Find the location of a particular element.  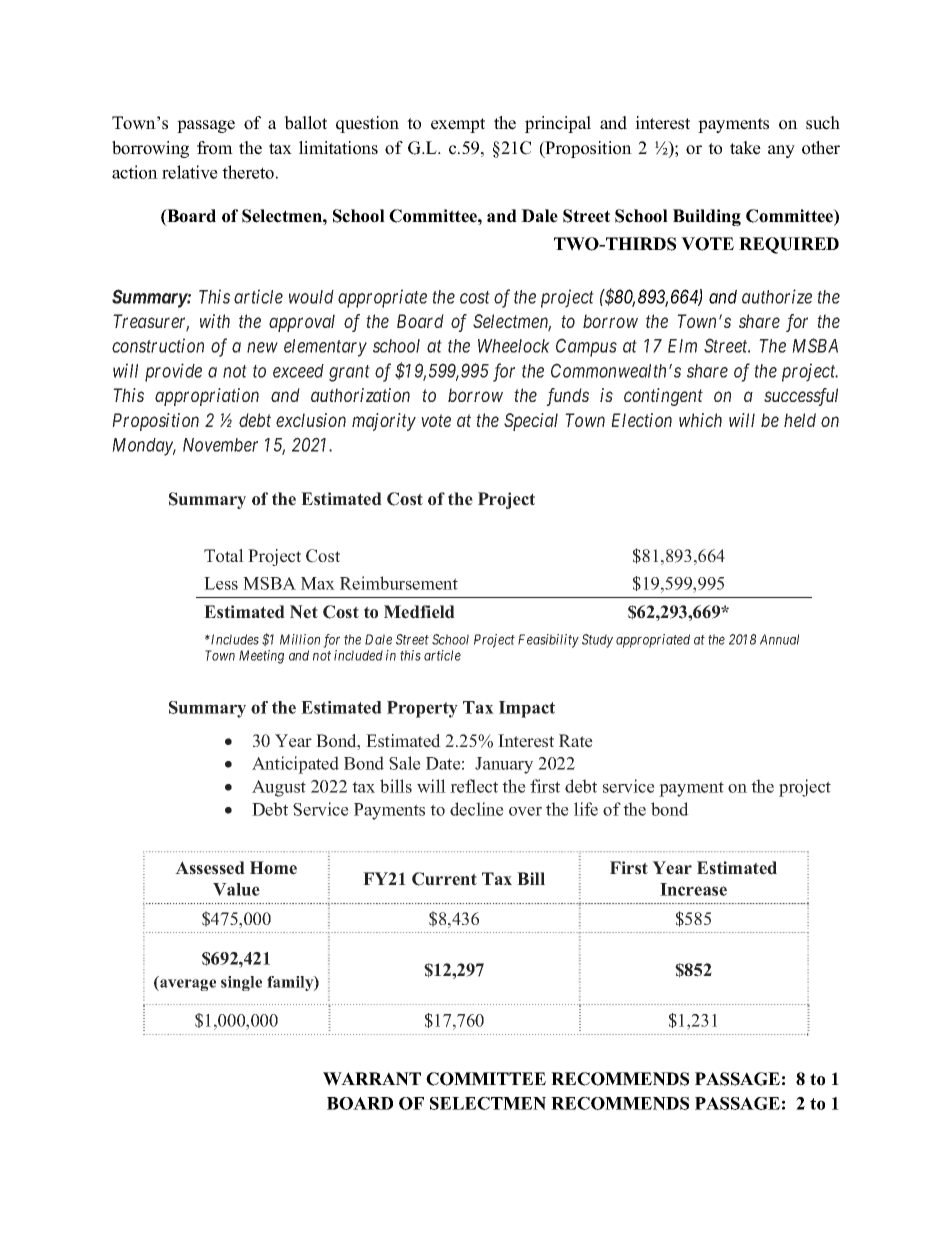

Meeting is located at coordinates (261, 657).
